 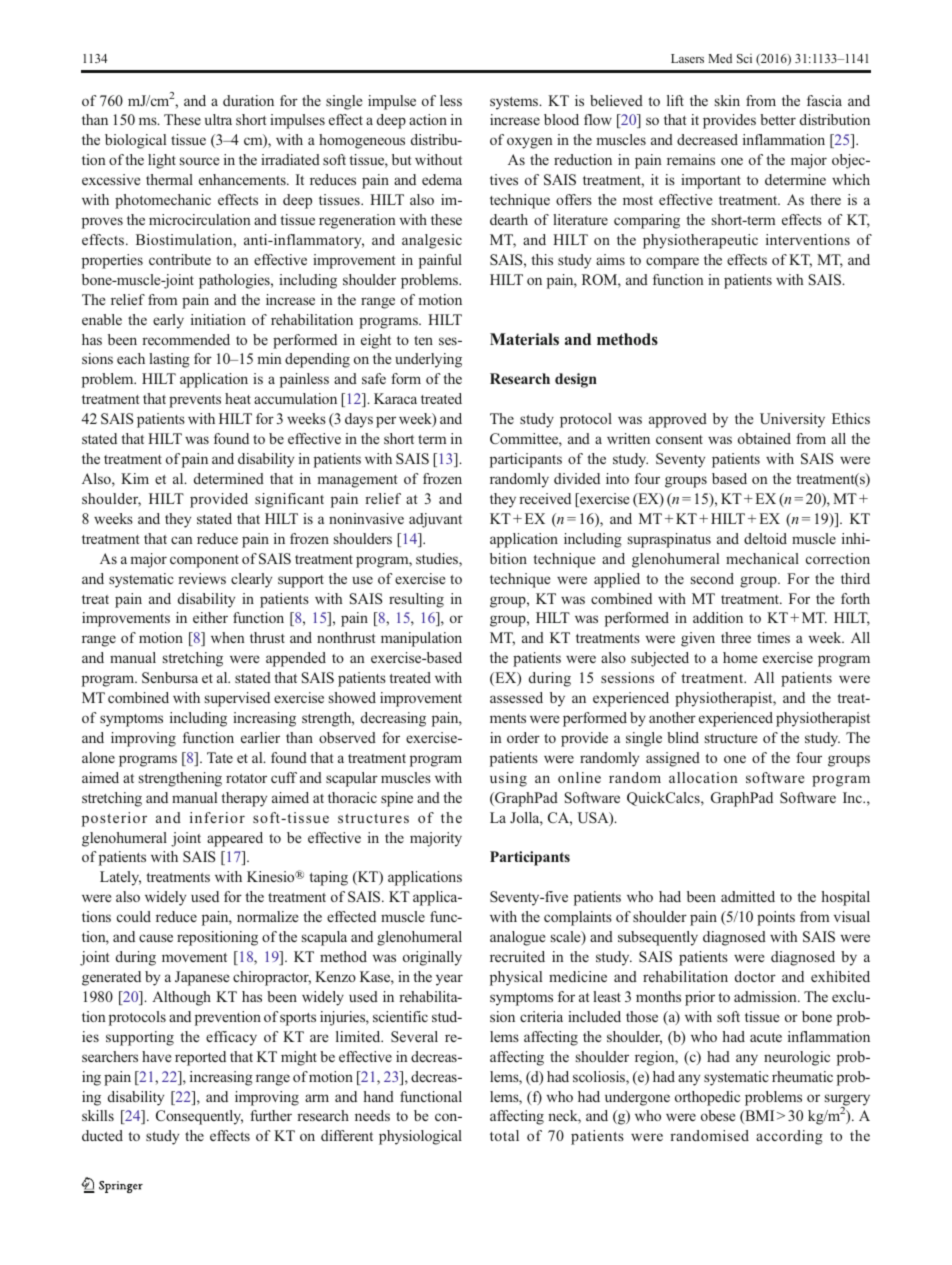 I want to click on University, so click(x=792, y=420).
